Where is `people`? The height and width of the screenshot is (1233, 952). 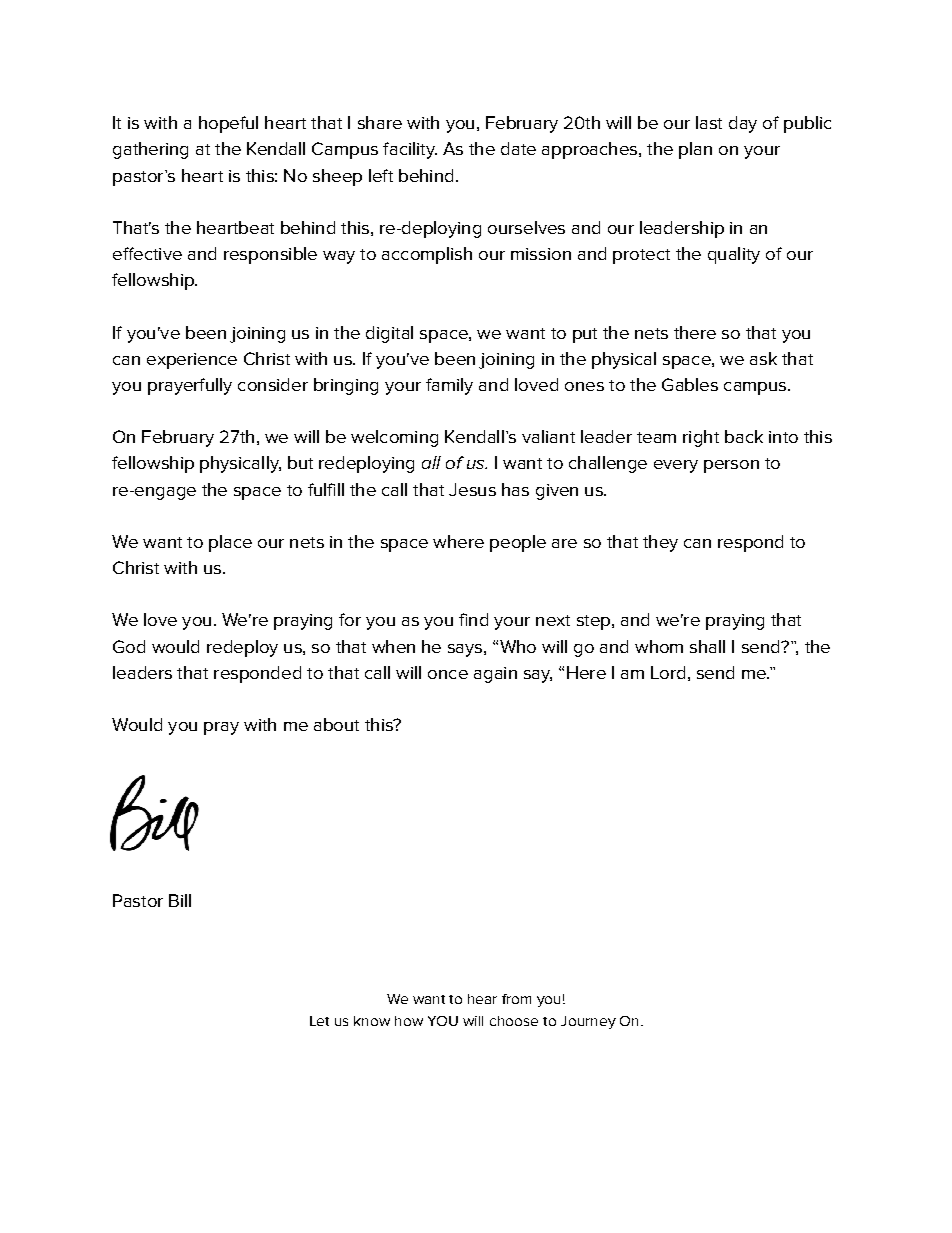
people is located at coordinates (518, 543).
